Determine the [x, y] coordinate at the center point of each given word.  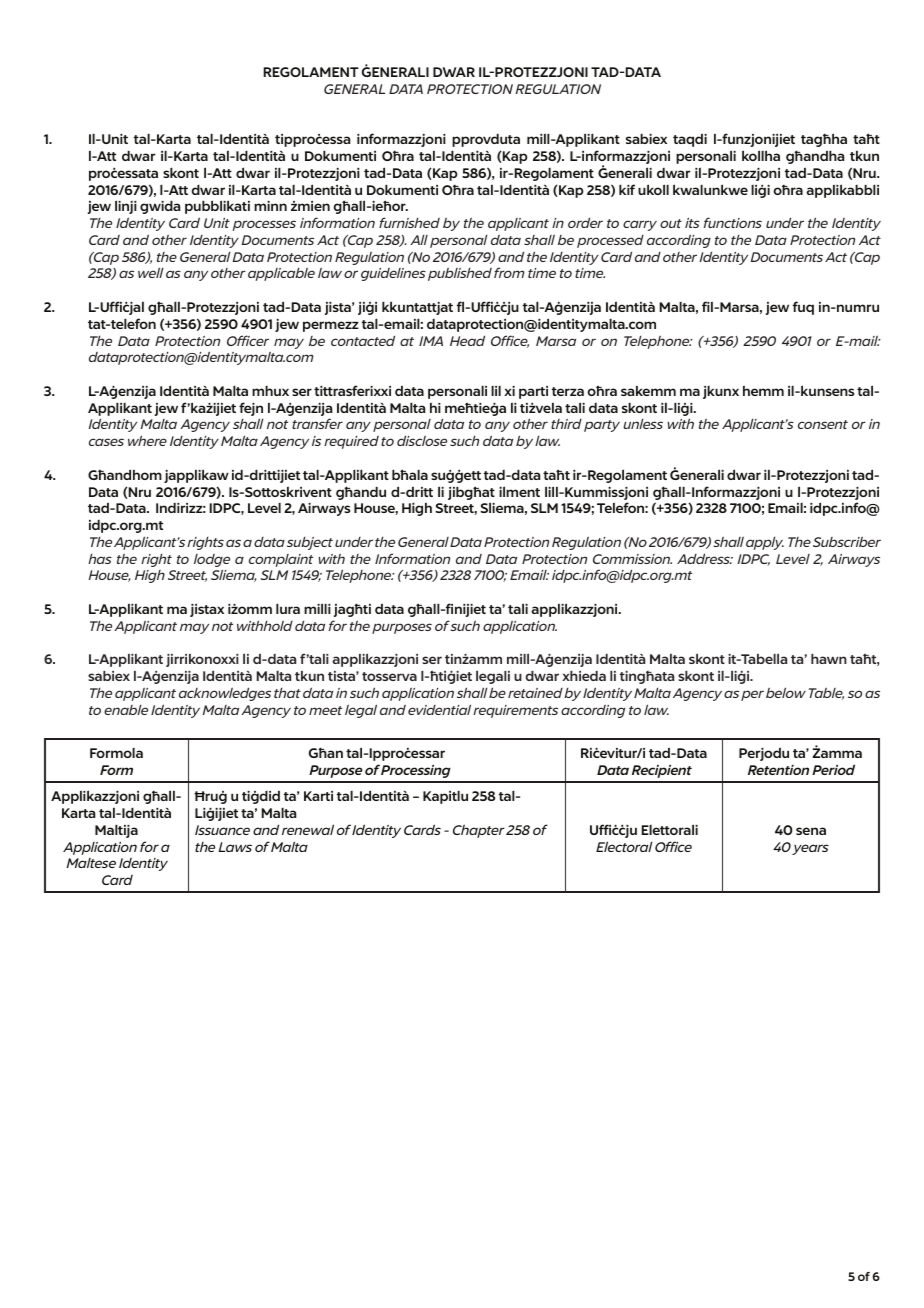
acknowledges [225, 694]
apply [765, 543]
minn [270, 206]
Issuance [222, 830]
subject [310, 543]
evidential [439, 709]
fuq [803, 308]
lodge [212, 562]
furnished [409, 222]
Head [467, 341]
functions [733, 222]
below [786, 692]
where [147, 440]
